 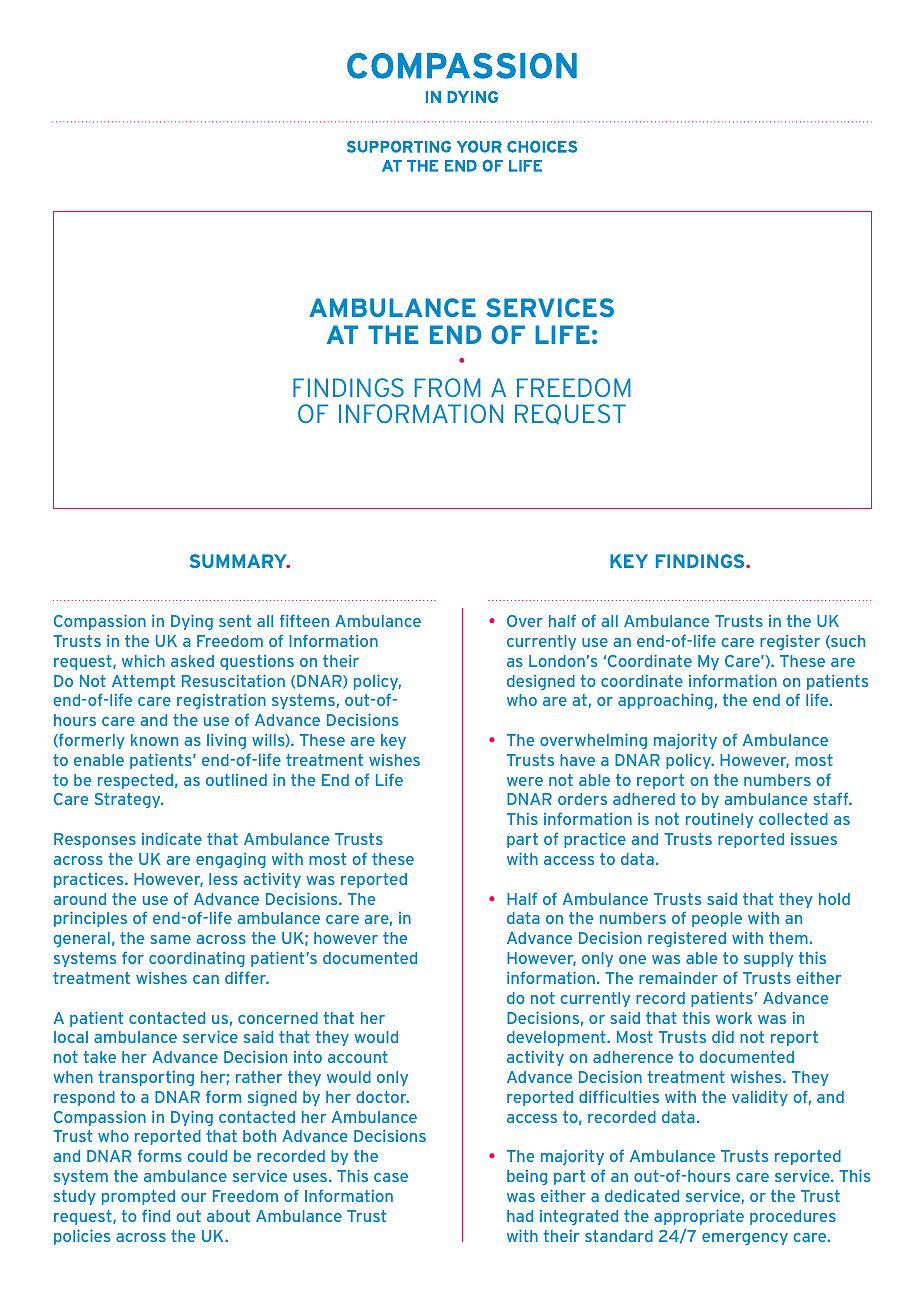 What do you see at coordinates (768, 959) in the screenshot?
I see `supply` at bounding box center [768, 959].
